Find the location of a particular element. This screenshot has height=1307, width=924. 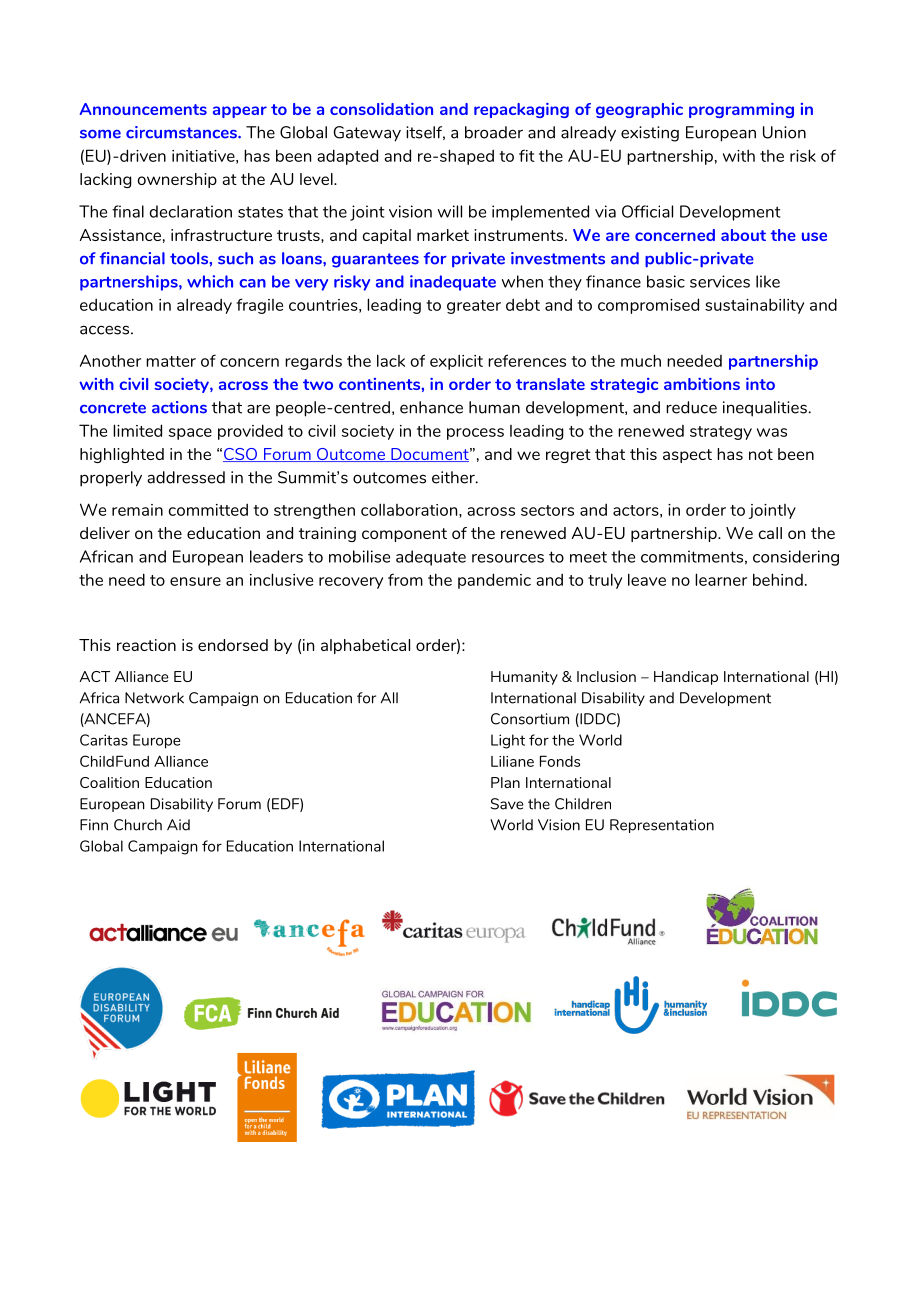

Aid is located at coordinates (178, 825).
